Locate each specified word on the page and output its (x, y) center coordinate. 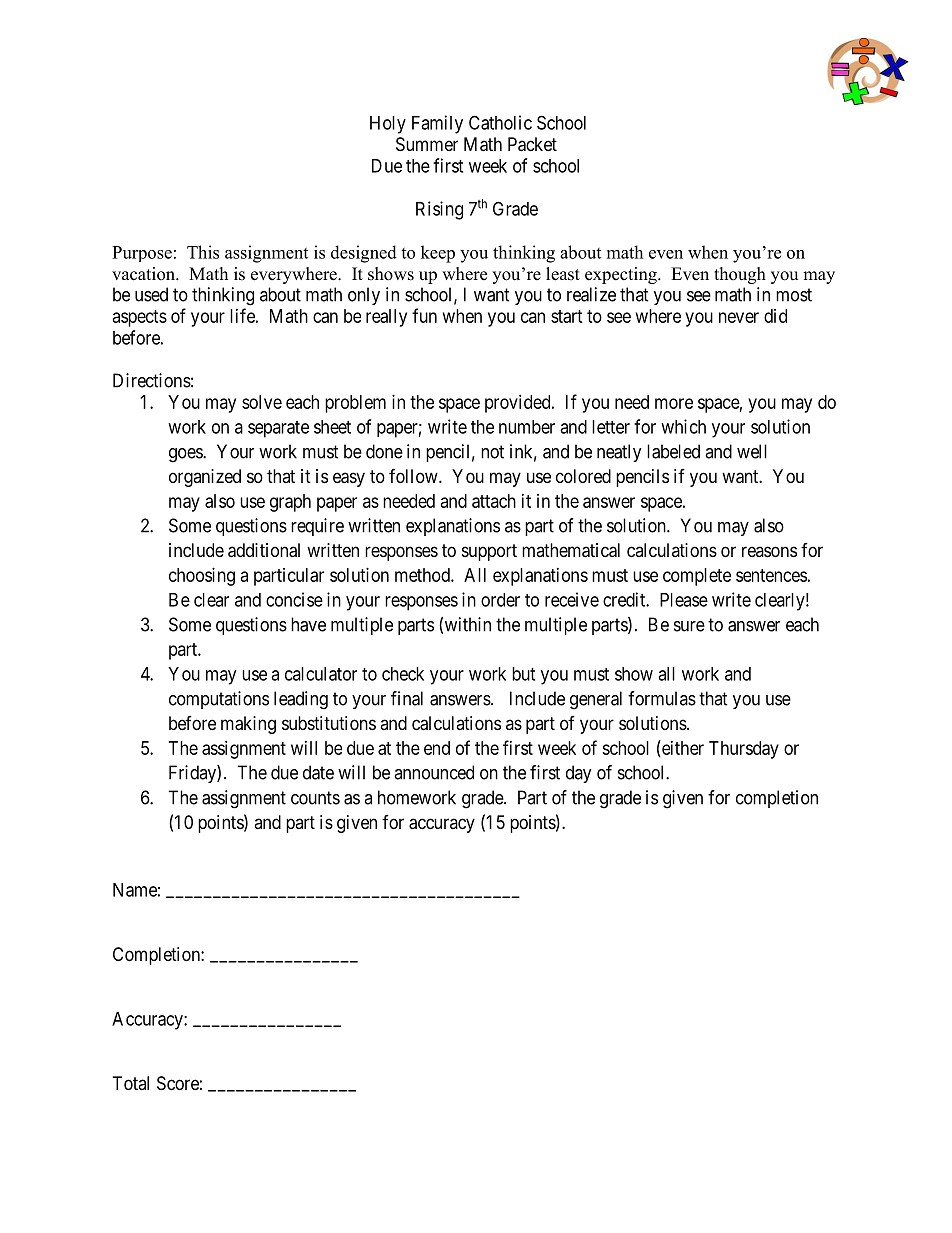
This (203, 252)
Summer (427, 144)
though (740, 275)
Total (131, 1083)
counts (315, 798)
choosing (202, 577)
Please (684, 600)
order (500, 600)
